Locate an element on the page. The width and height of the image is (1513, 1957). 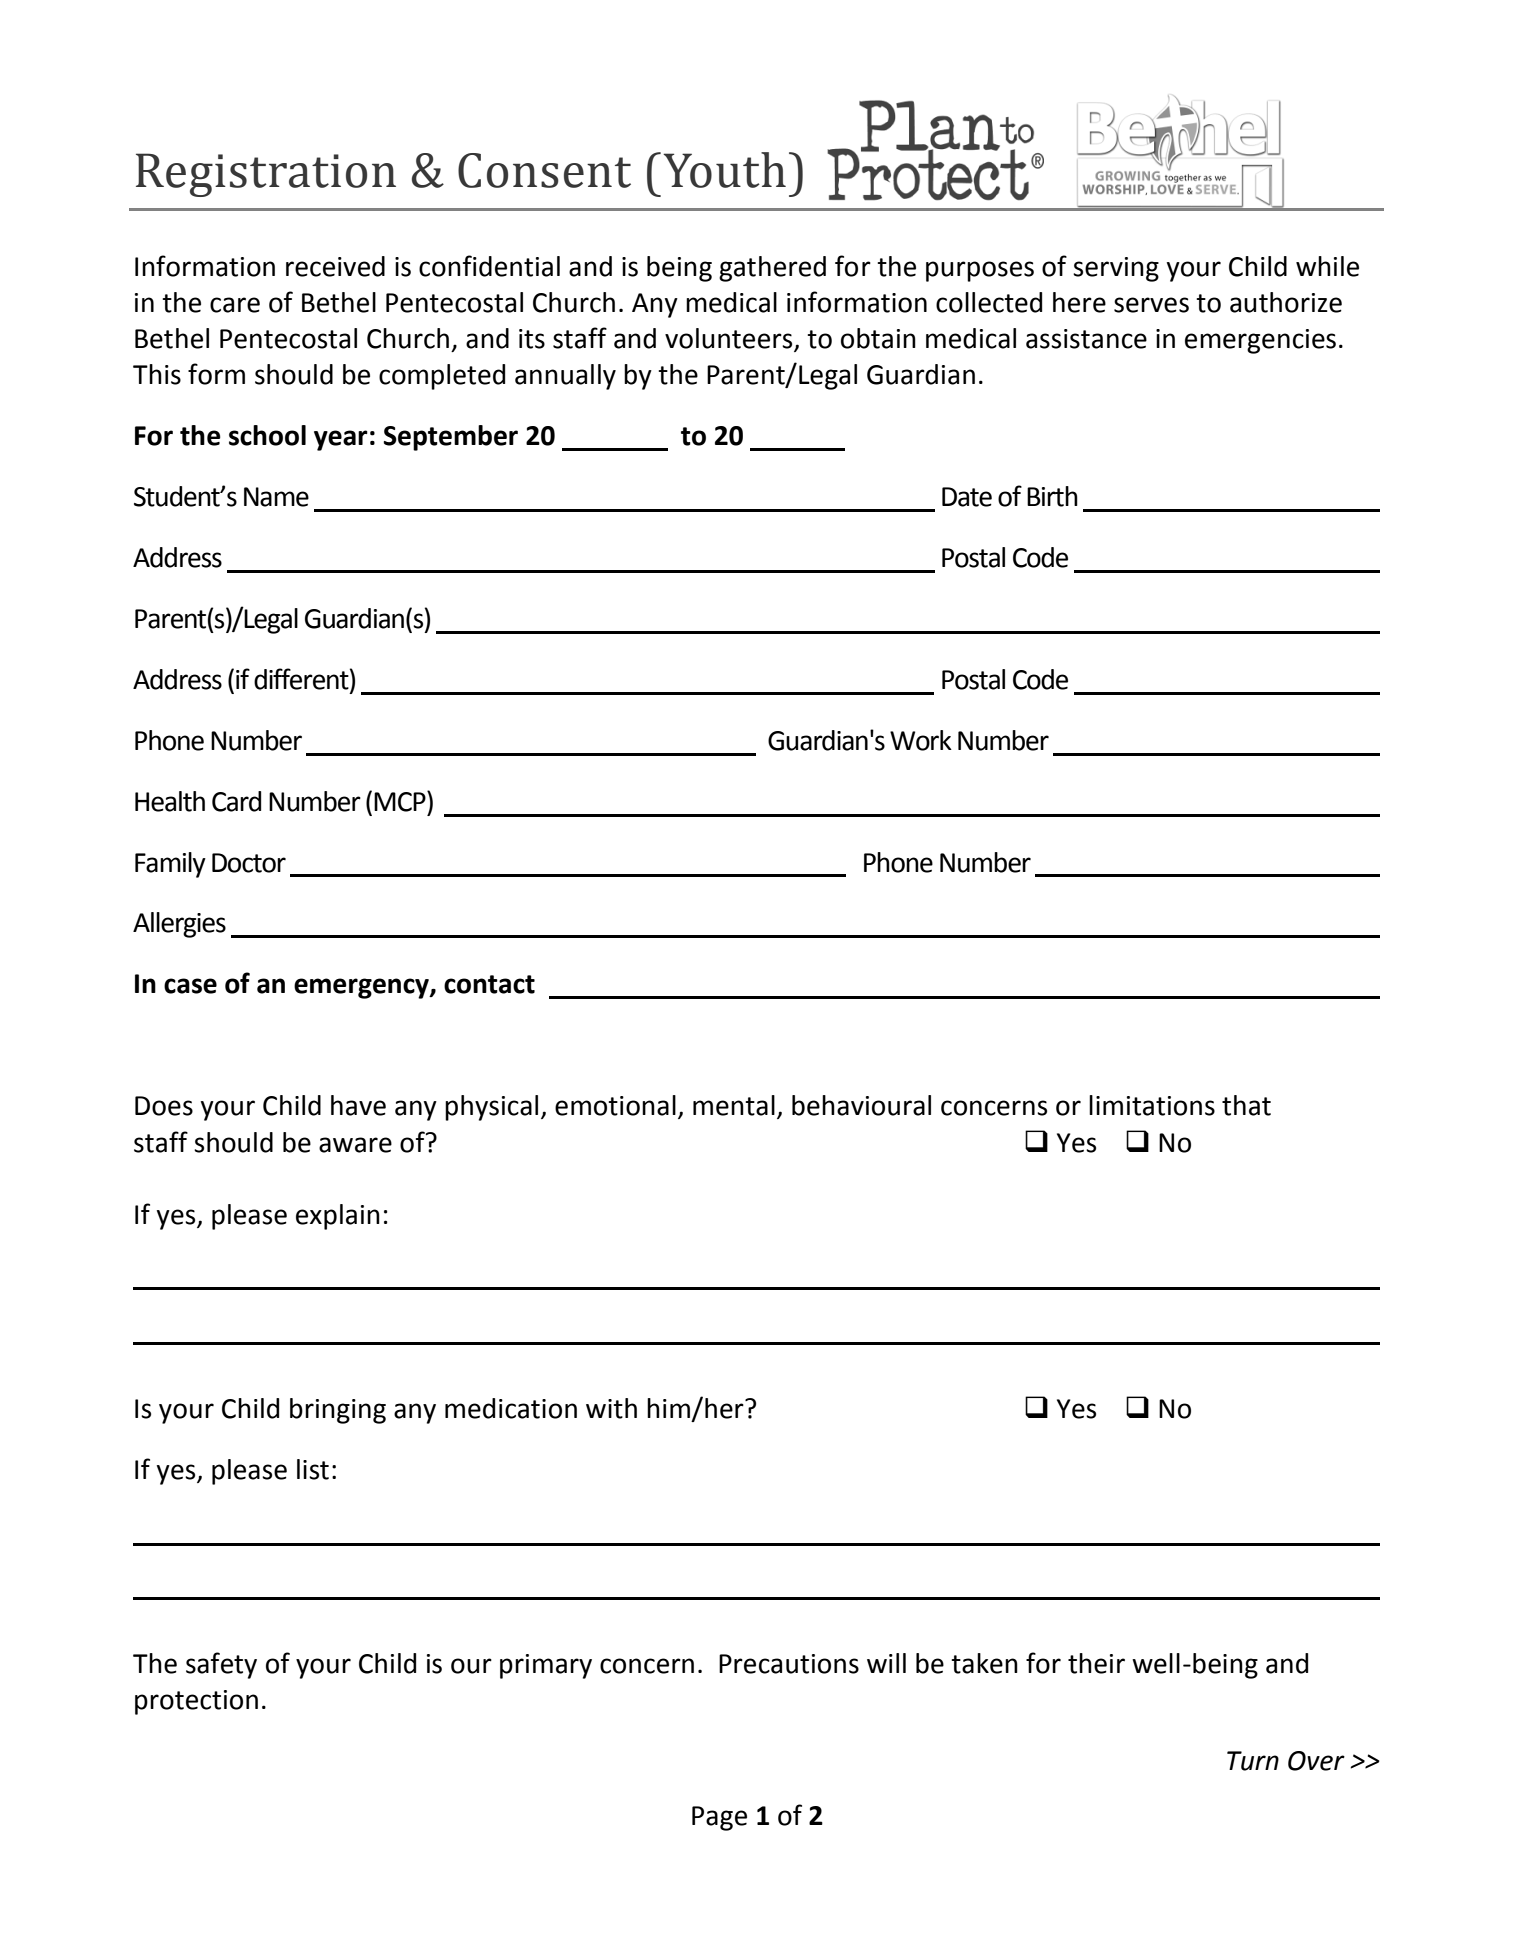
Youth is located at coordinates (724, 170).
